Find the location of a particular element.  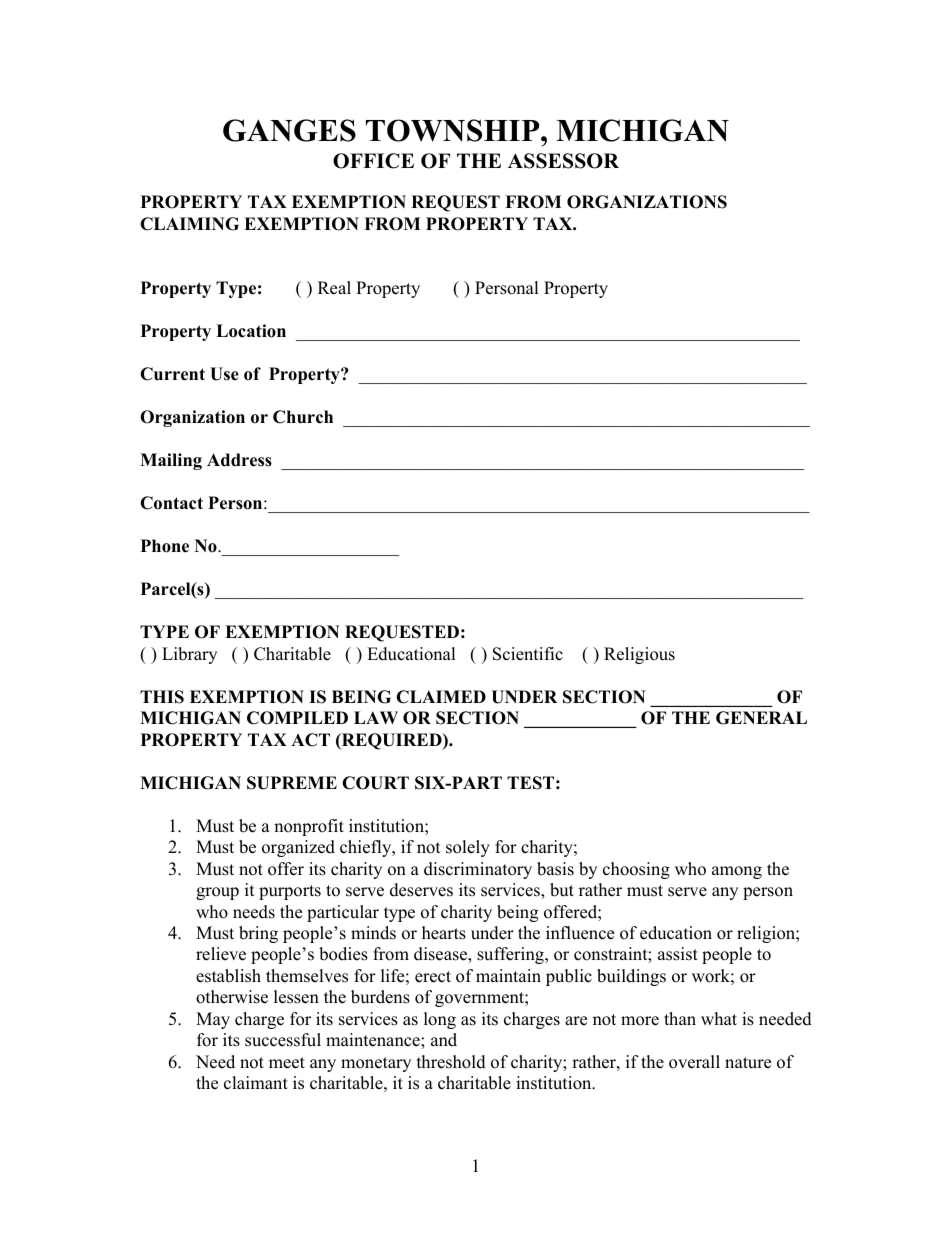

TOWNSHIP is located at coordinates (454, 130).
